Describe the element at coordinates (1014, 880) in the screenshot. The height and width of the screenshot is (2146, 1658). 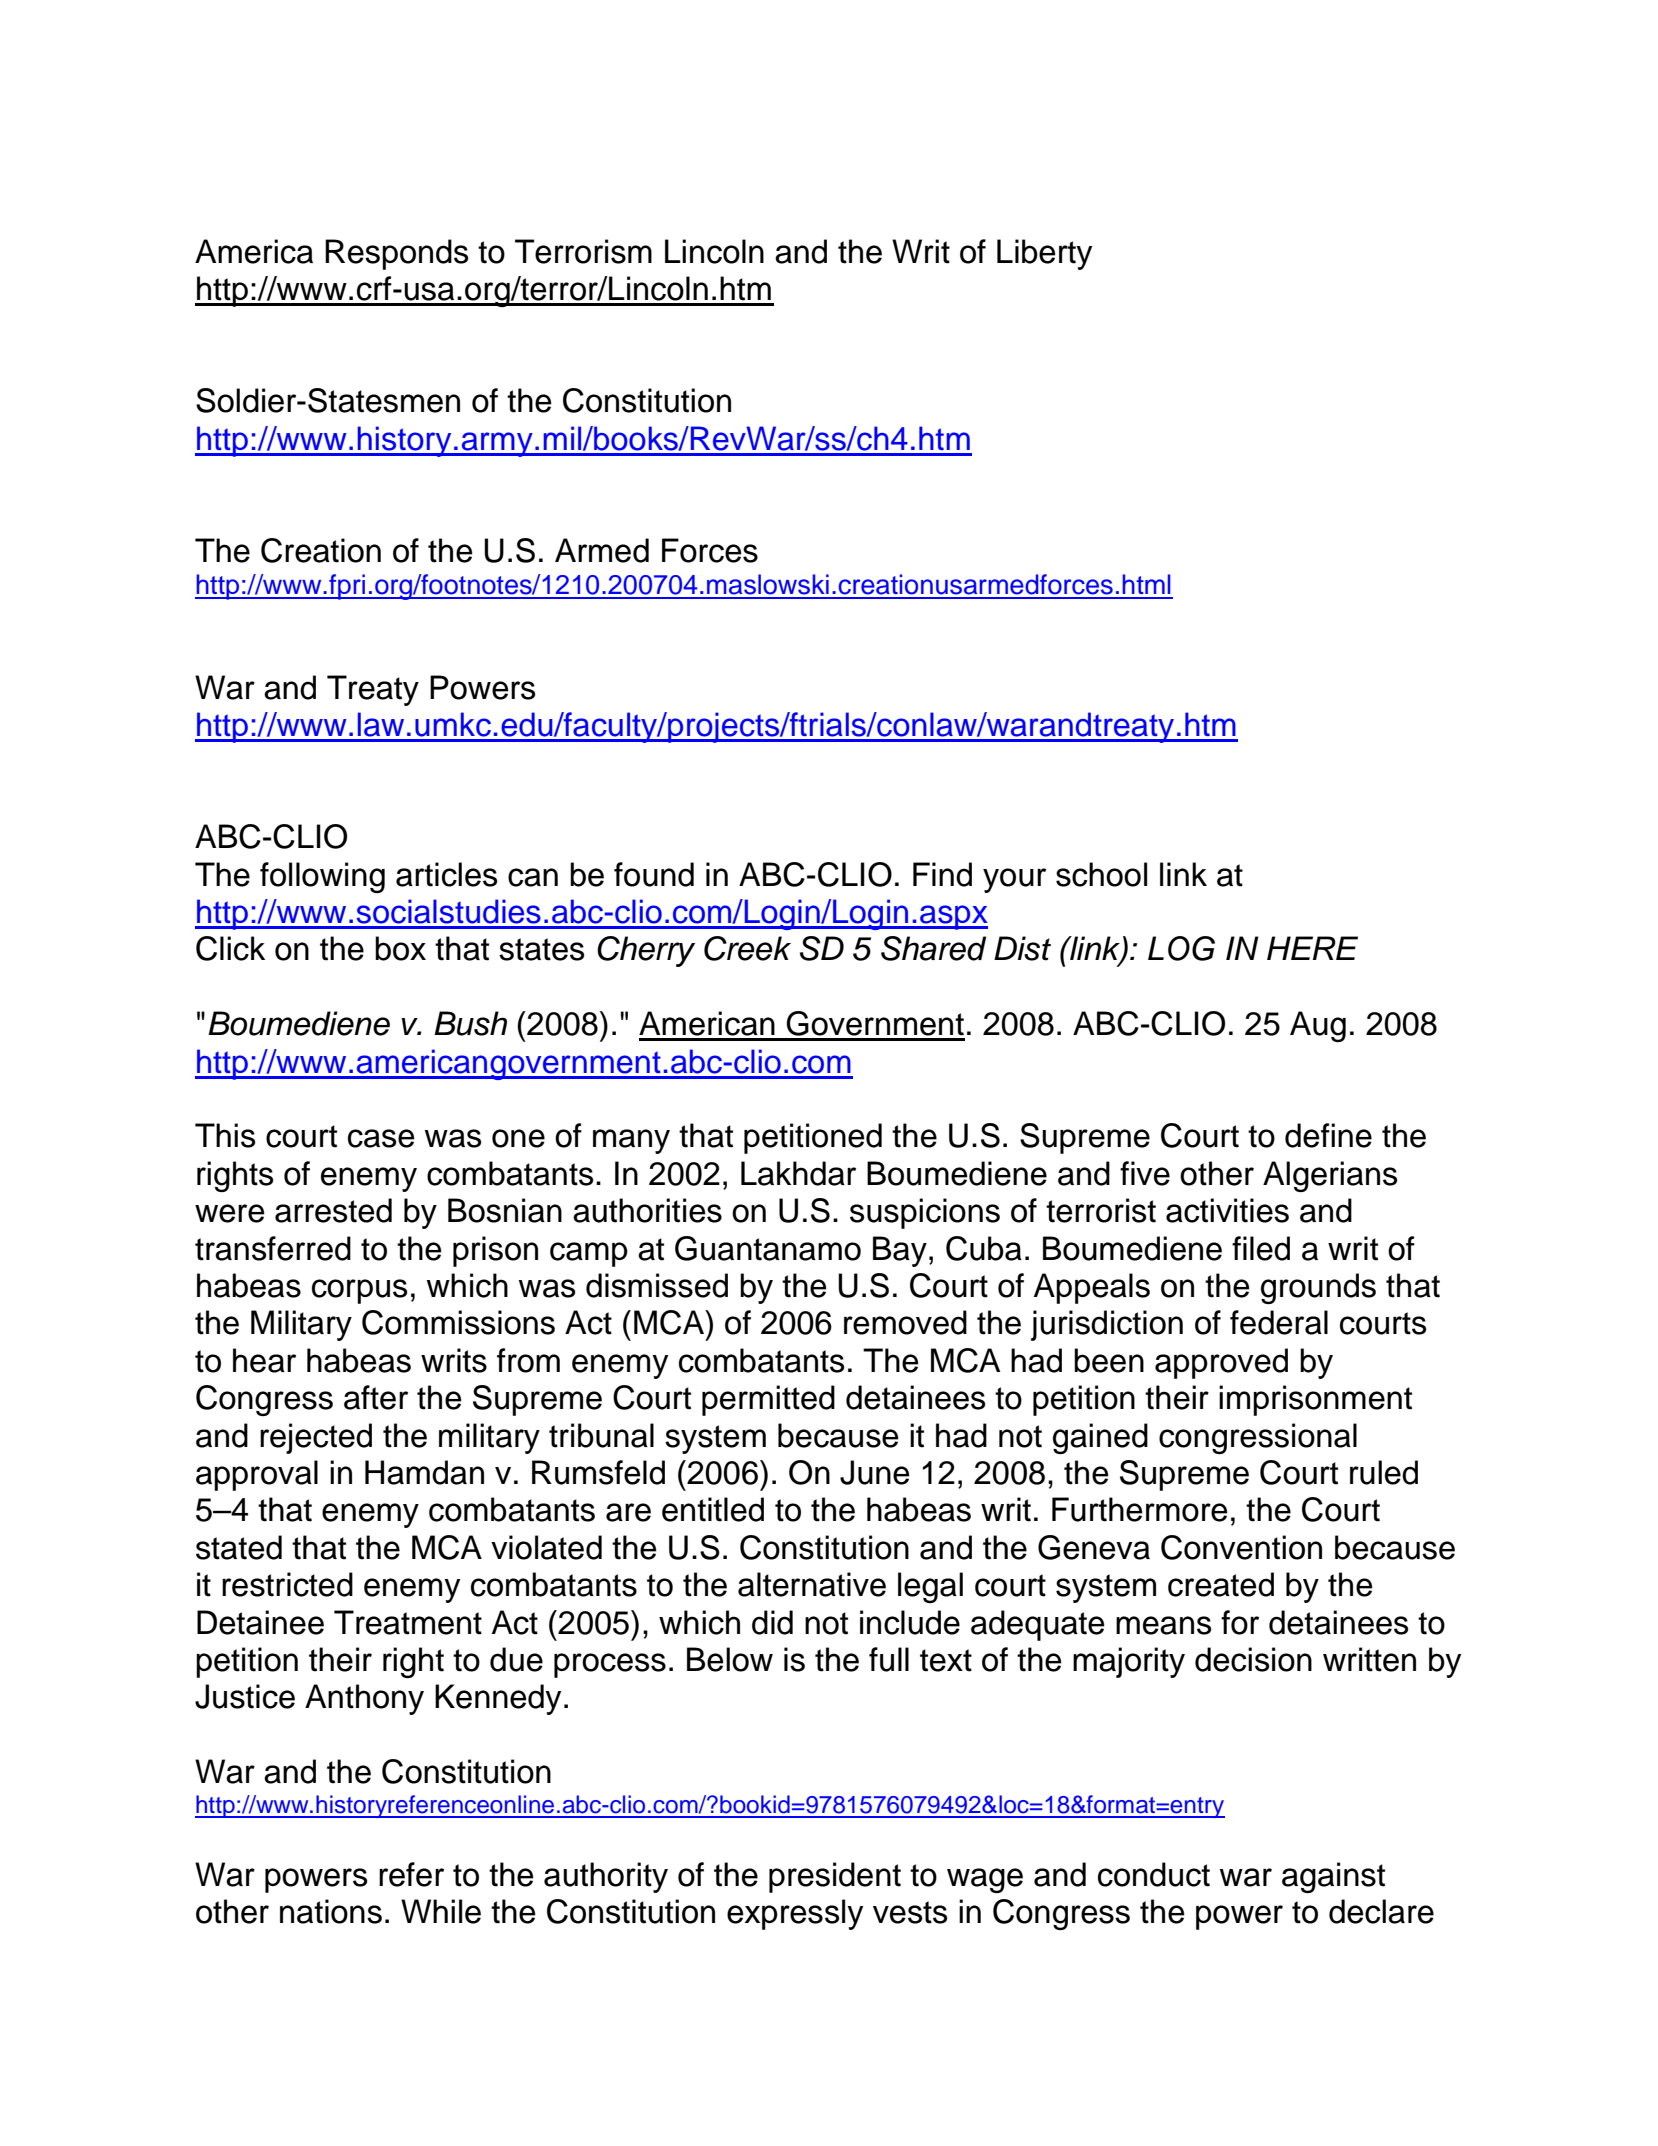
I see `your` at that location.
